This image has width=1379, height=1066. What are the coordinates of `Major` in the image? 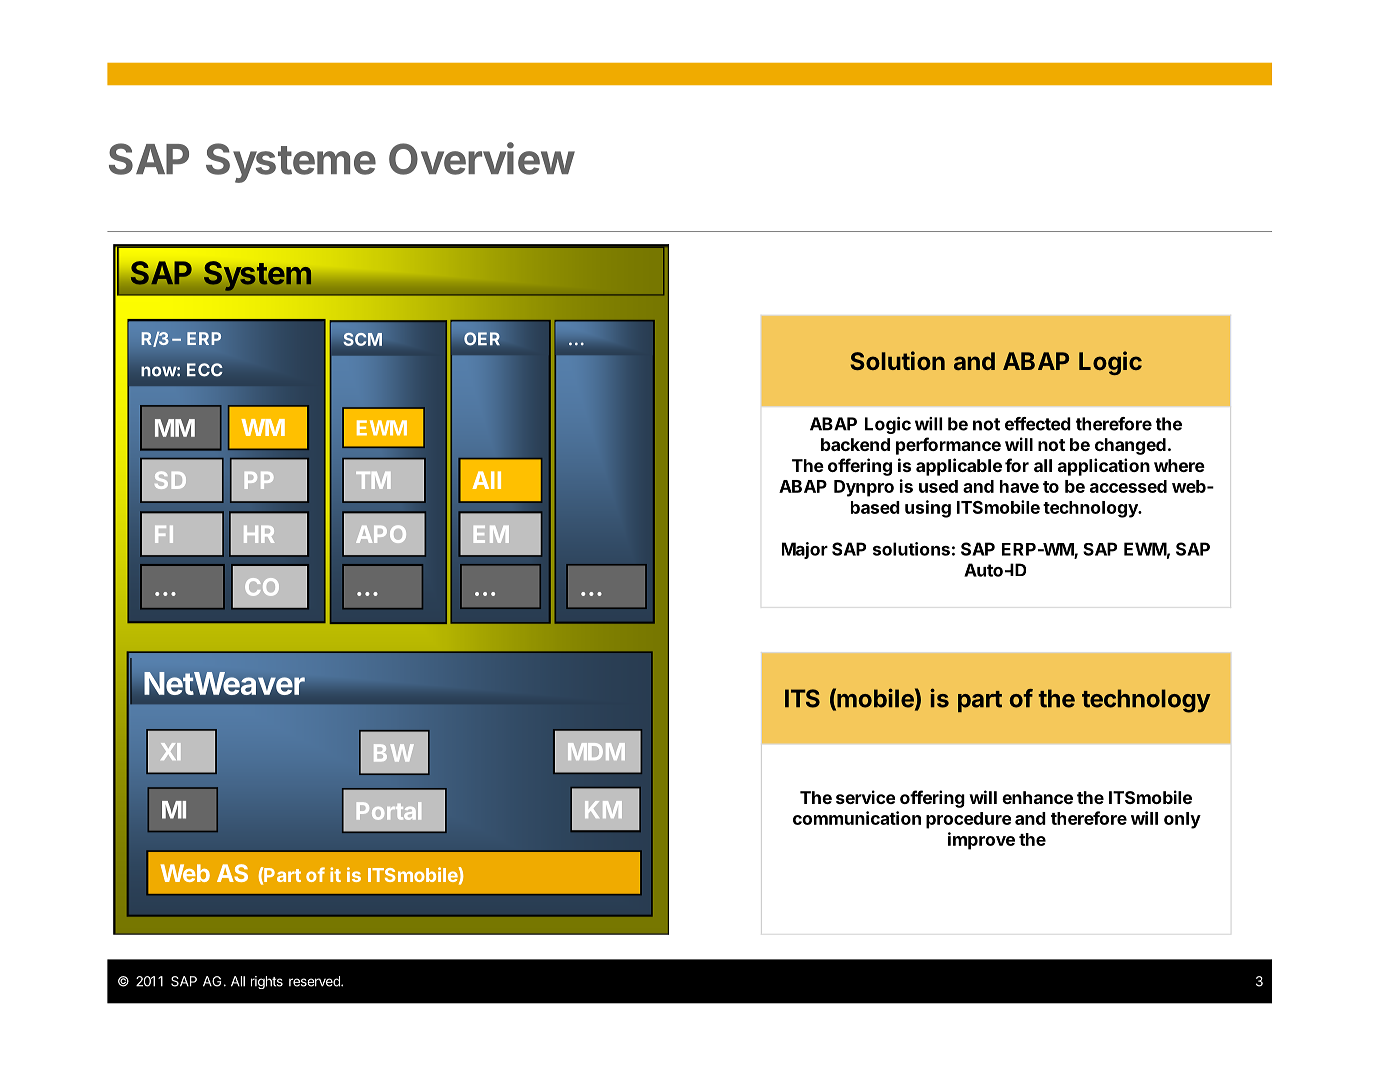 It's located at (805, 550).
